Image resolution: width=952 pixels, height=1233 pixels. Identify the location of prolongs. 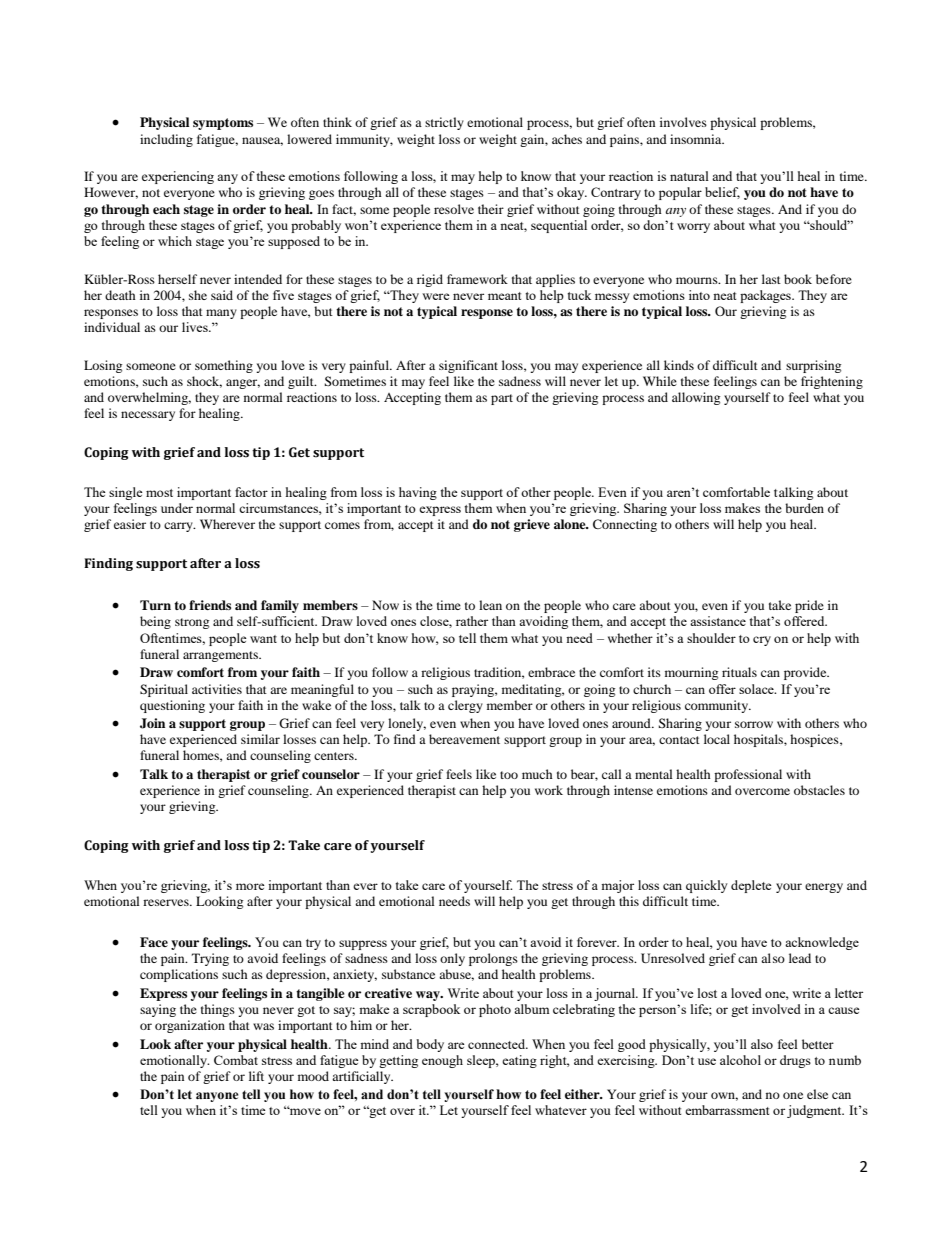
(493, 959).
